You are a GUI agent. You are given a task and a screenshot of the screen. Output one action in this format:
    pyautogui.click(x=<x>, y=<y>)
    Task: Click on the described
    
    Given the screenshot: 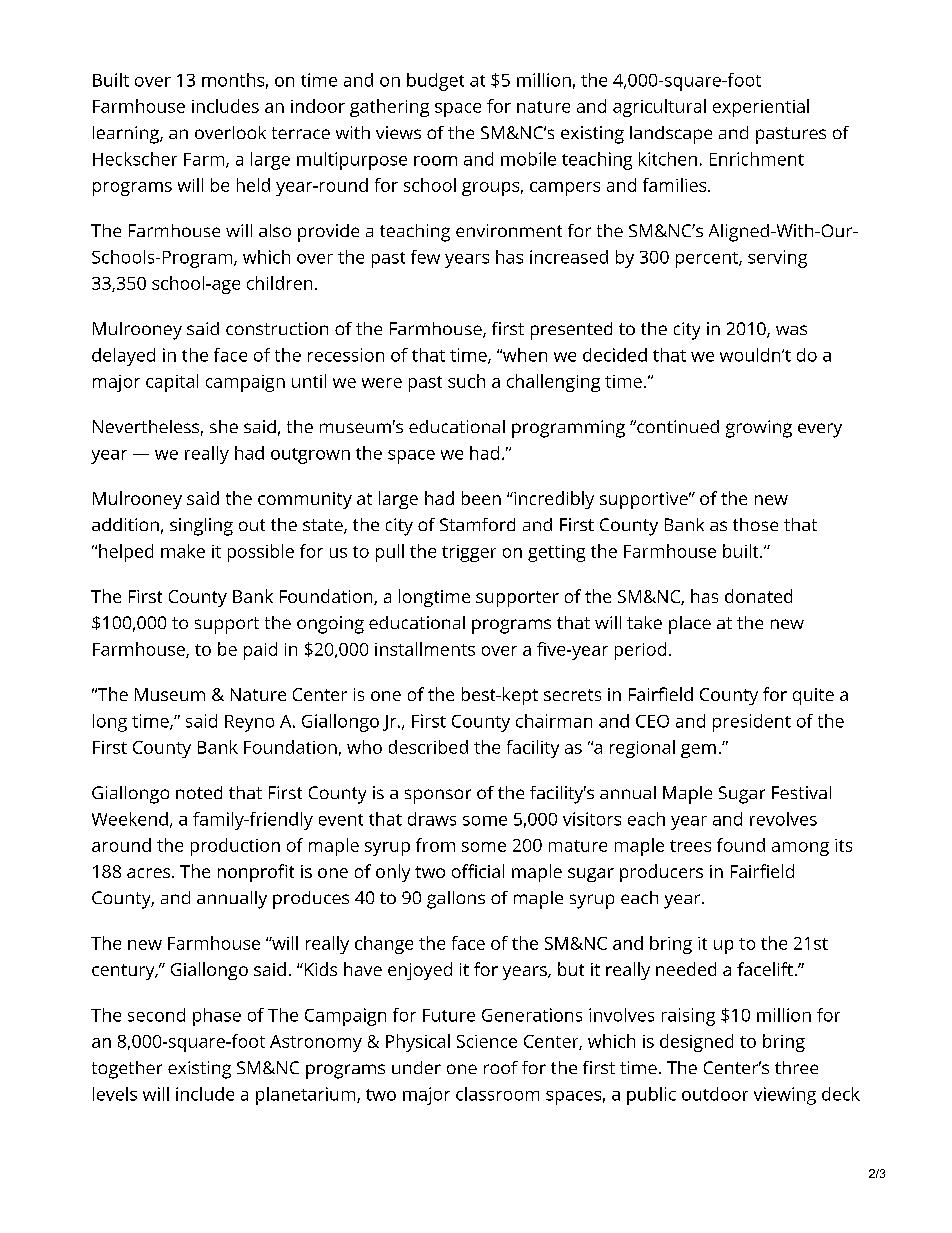 What is the action you would take?
    pyautogui.click(x=428, y=747)
